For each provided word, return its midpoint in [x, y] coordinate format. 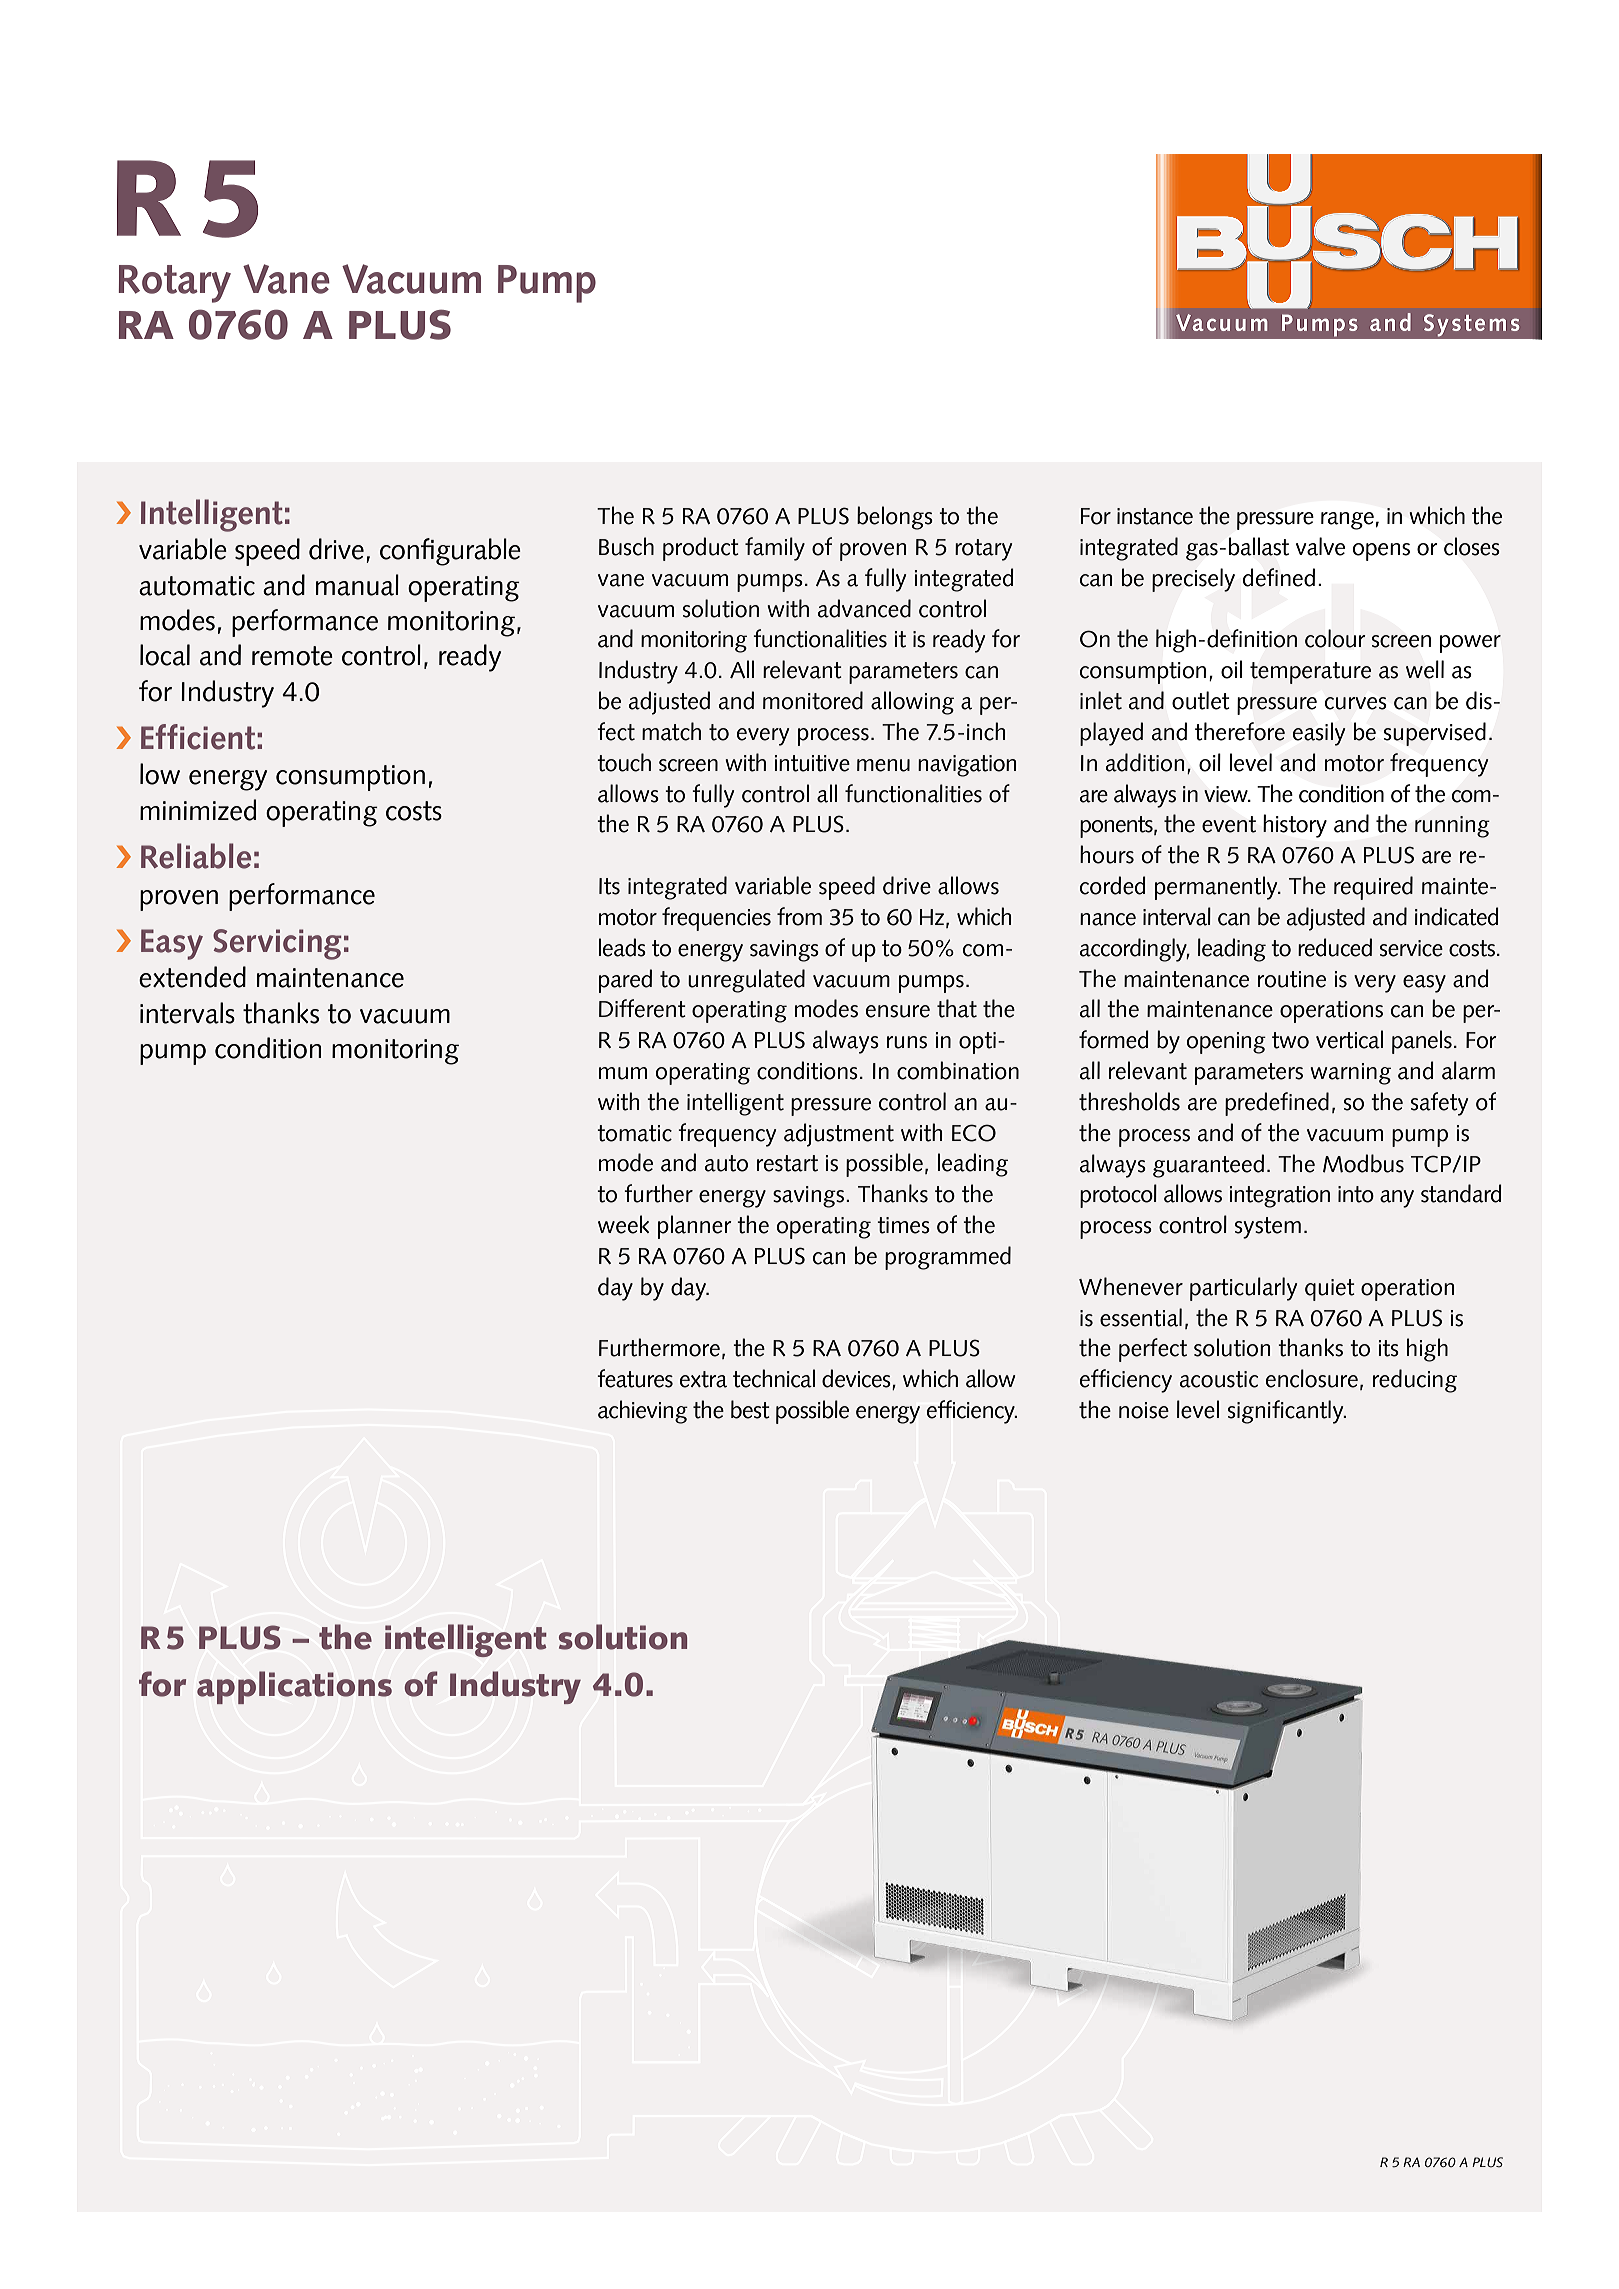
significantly [1287, 1412]
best [750, 1409]
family [775, 549]
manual [357, 585]
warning [1350, 1074]
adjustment [839, 1135]
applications [294, 1687]
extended [192, 977]
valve [1320, 546]
